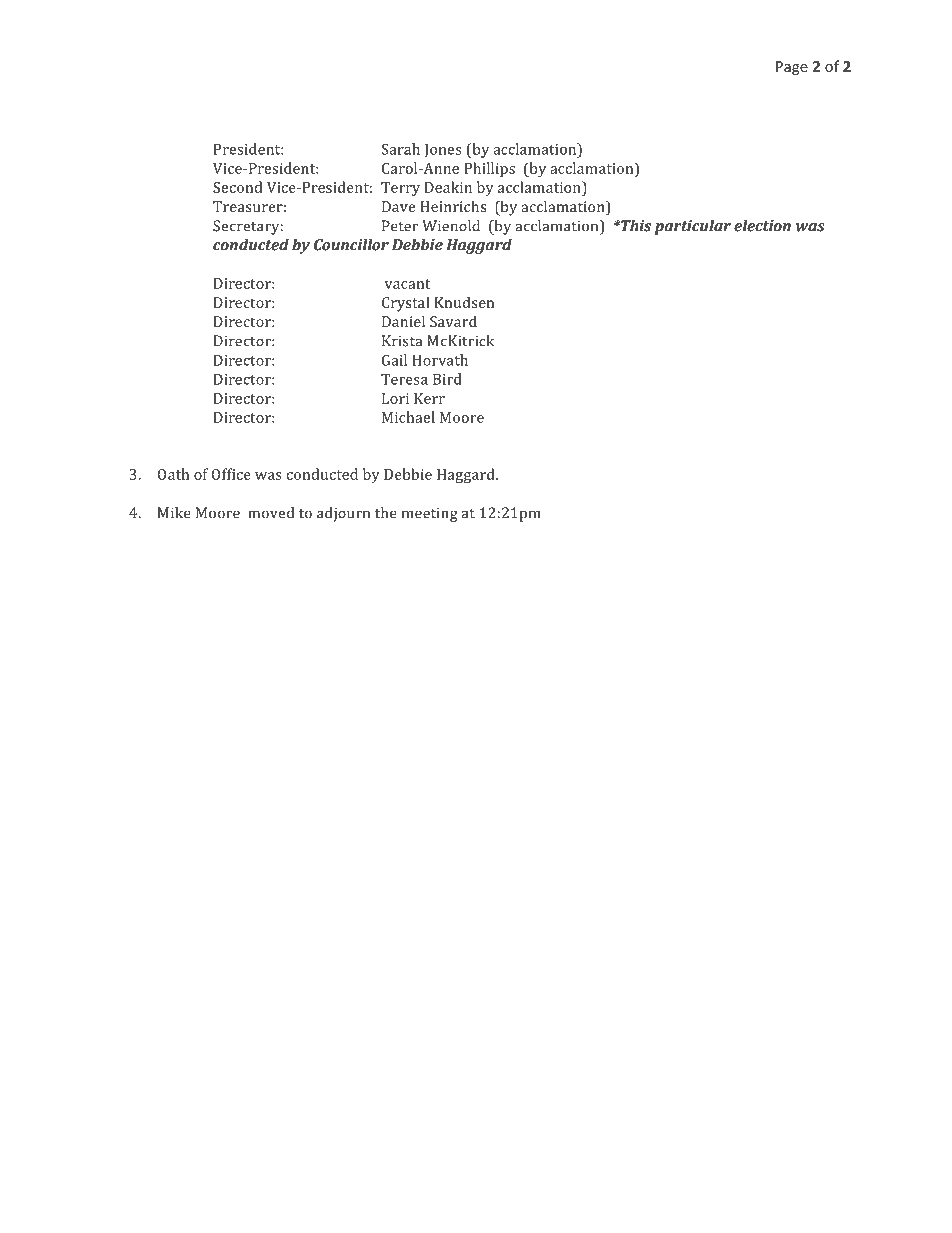  What do you see at coordinates (386, 513) in the screenshot?
I see `the` at bounding box center [386, 513].
